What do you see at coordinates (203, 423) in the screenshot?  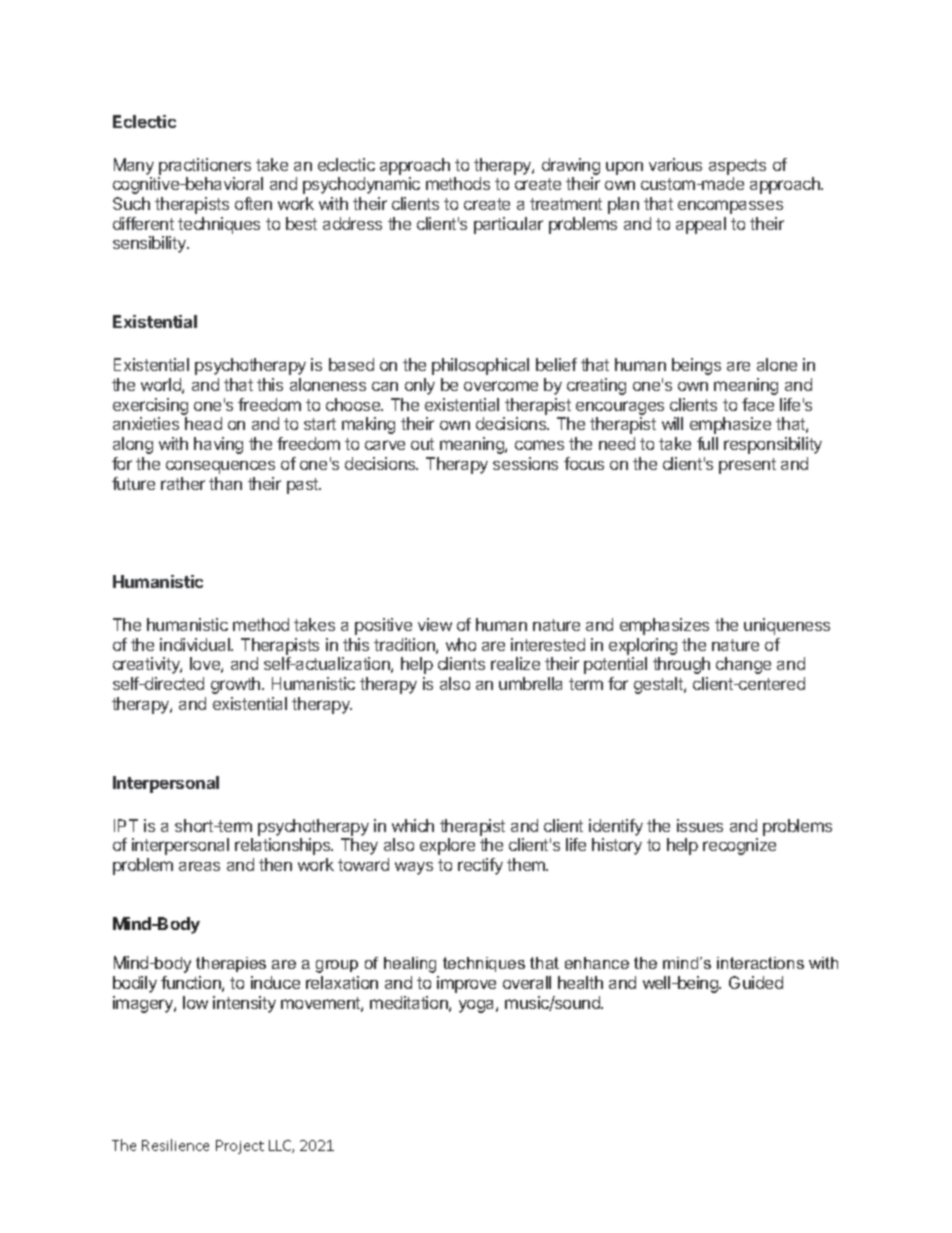 I see `head` at bounding box center [203, 423].
